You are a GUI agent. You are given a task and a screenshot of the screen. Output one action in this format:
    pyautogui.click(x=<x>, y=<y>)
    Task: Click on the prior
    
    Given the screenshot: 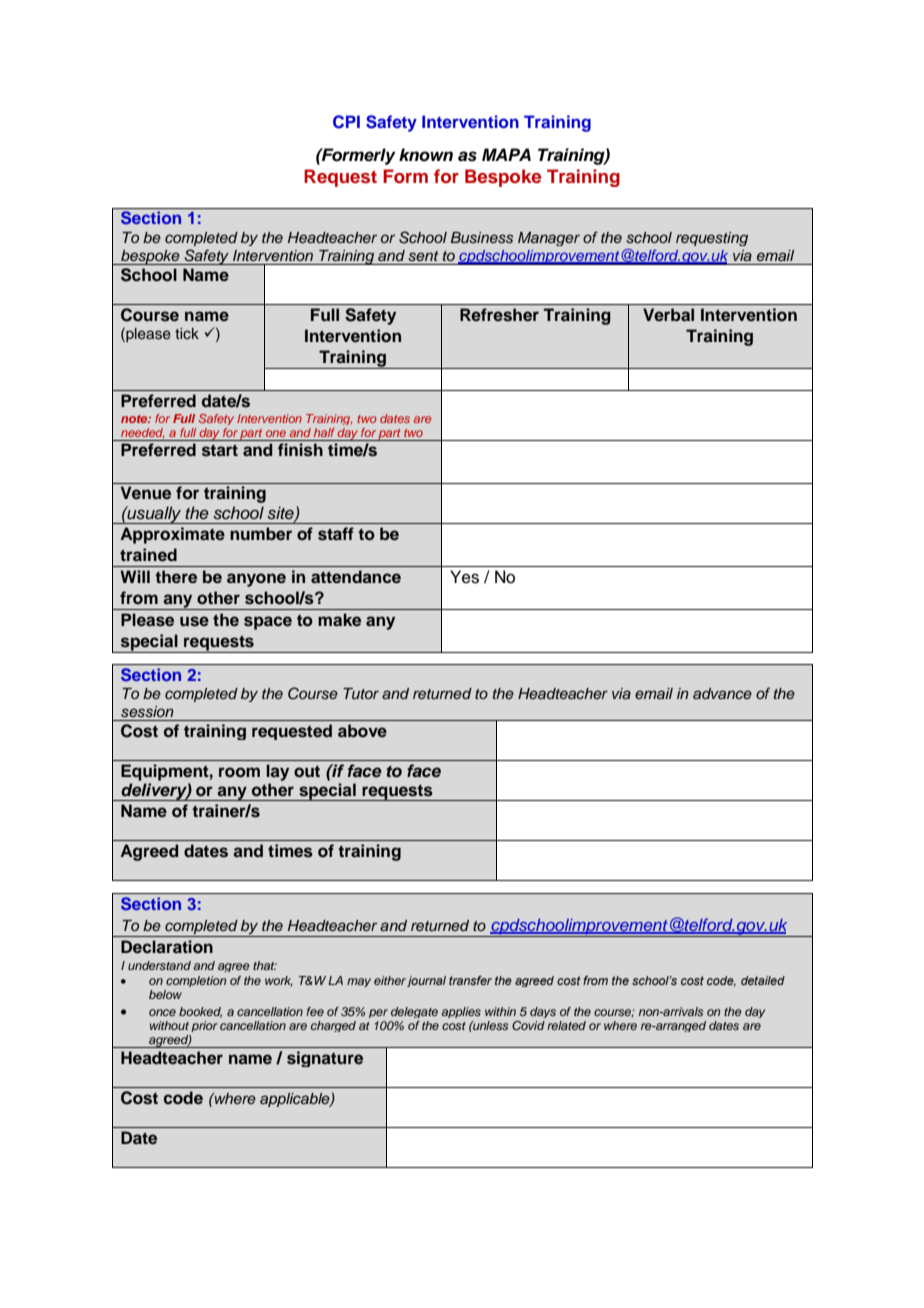 What is the action you would take?
    pyautogui.click(x=204, y=1026)
